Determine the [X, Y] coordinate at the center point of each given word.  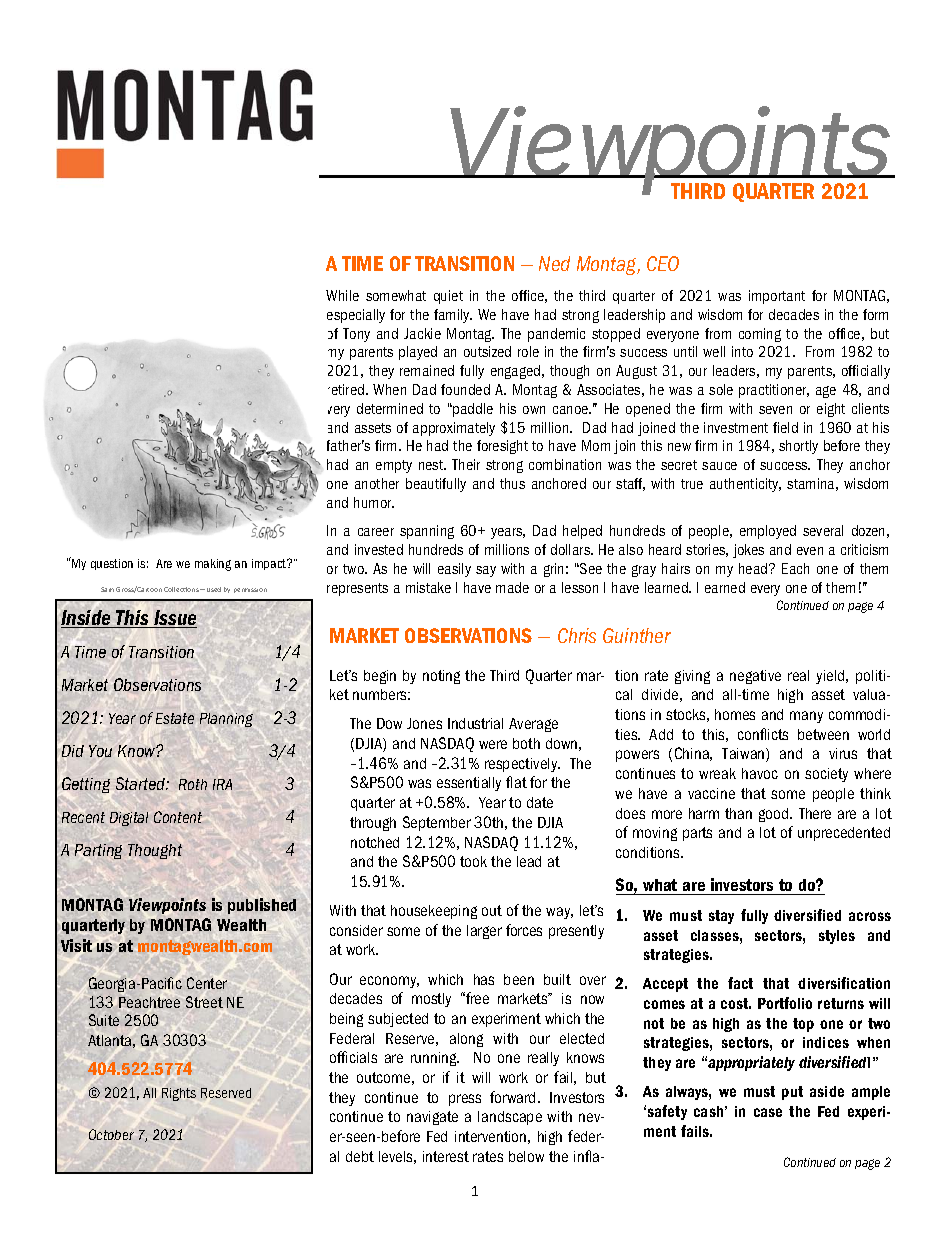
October [111, 1134]
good [775, 815]
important [777, 297]
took [473, 861]
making [213, 565]
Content [178, 817]
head [754, 568]
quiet [448, 297]
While [342, 295]
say [486, 571]
